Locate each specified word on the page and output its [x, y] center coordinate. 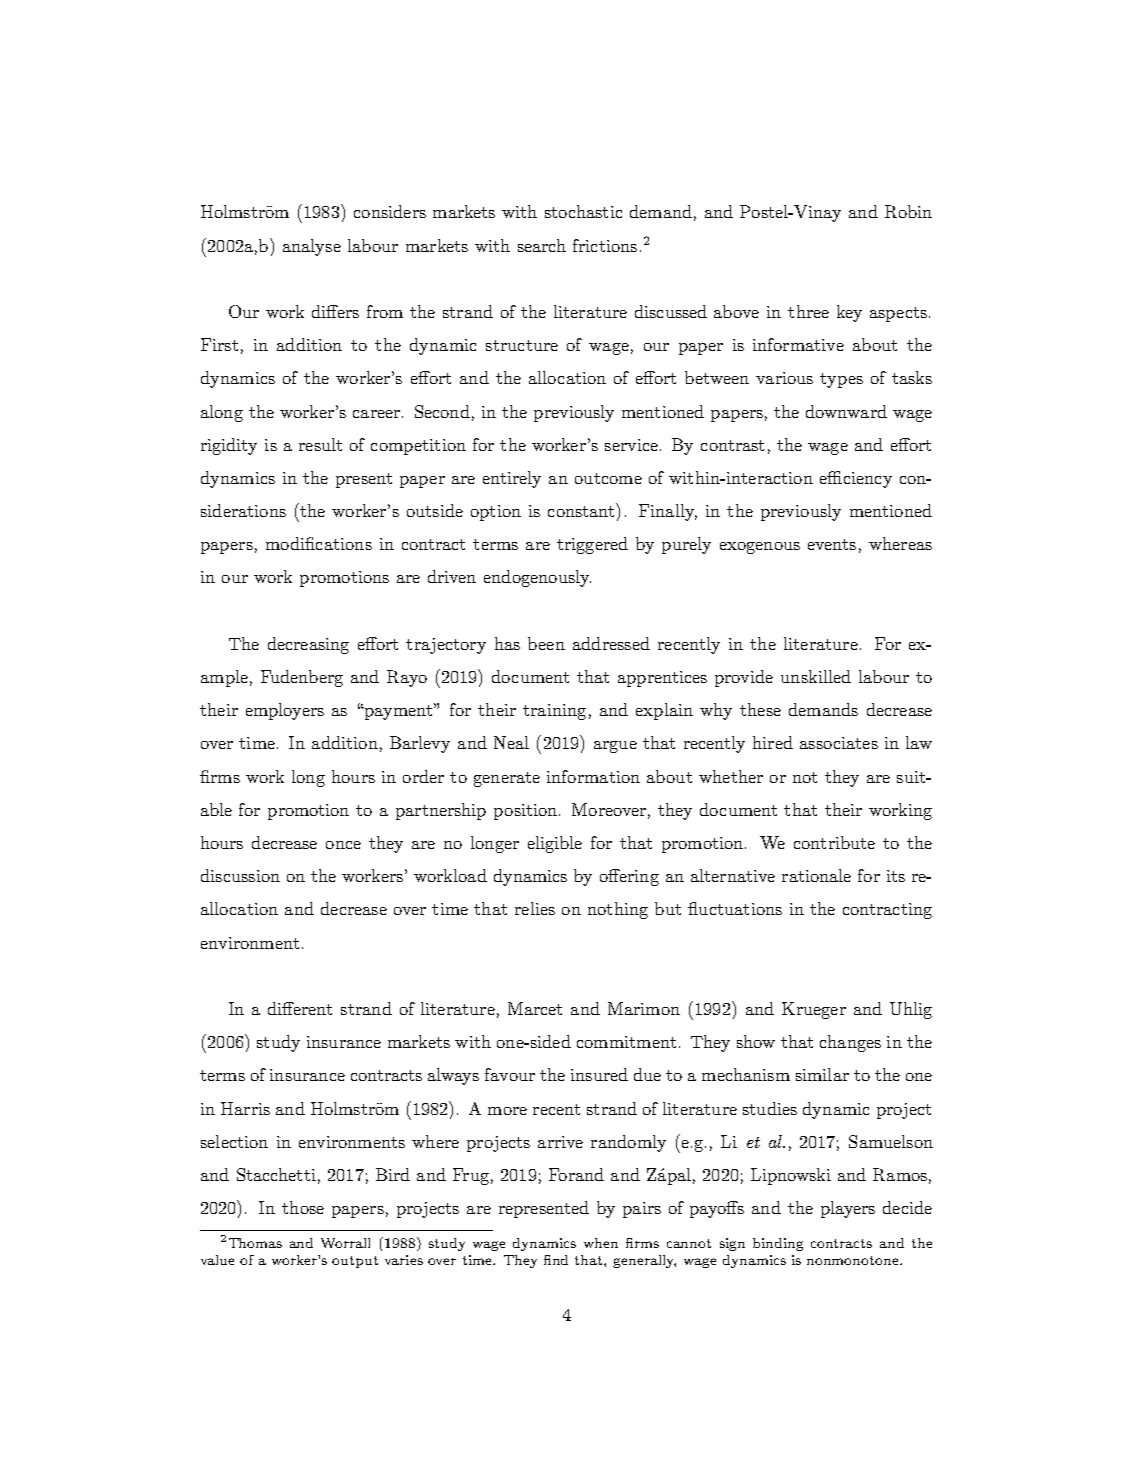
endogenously [537, 578]
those [303, 1207]
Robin [908, 211]
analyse [312, 247]
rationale [816, 875]
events [832, 544]
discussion [240, 875]
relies [535, 908]
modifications [319, 543]
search [542, 245]
